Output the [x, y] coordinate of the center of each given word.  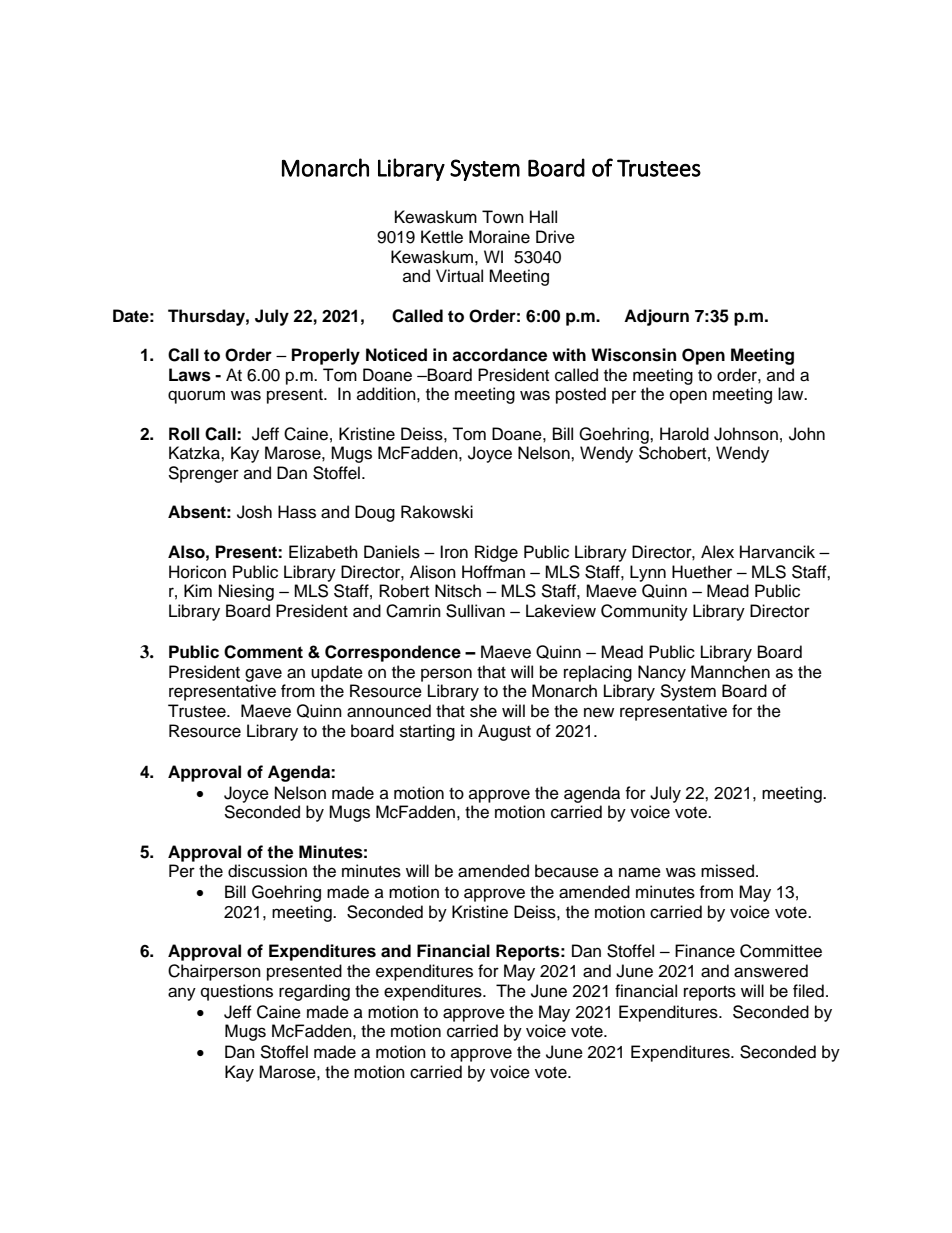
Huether [702, 572]
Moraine [499, 237]
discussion [267, 871]
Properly [326, 356]
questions [237, 992]
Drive [555, 237]
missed [729, 871]
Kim [198, 590]
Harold [684, 434]
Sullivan [475, 611]
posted [581, 395]
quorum [196, 397]
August [504, 732]
